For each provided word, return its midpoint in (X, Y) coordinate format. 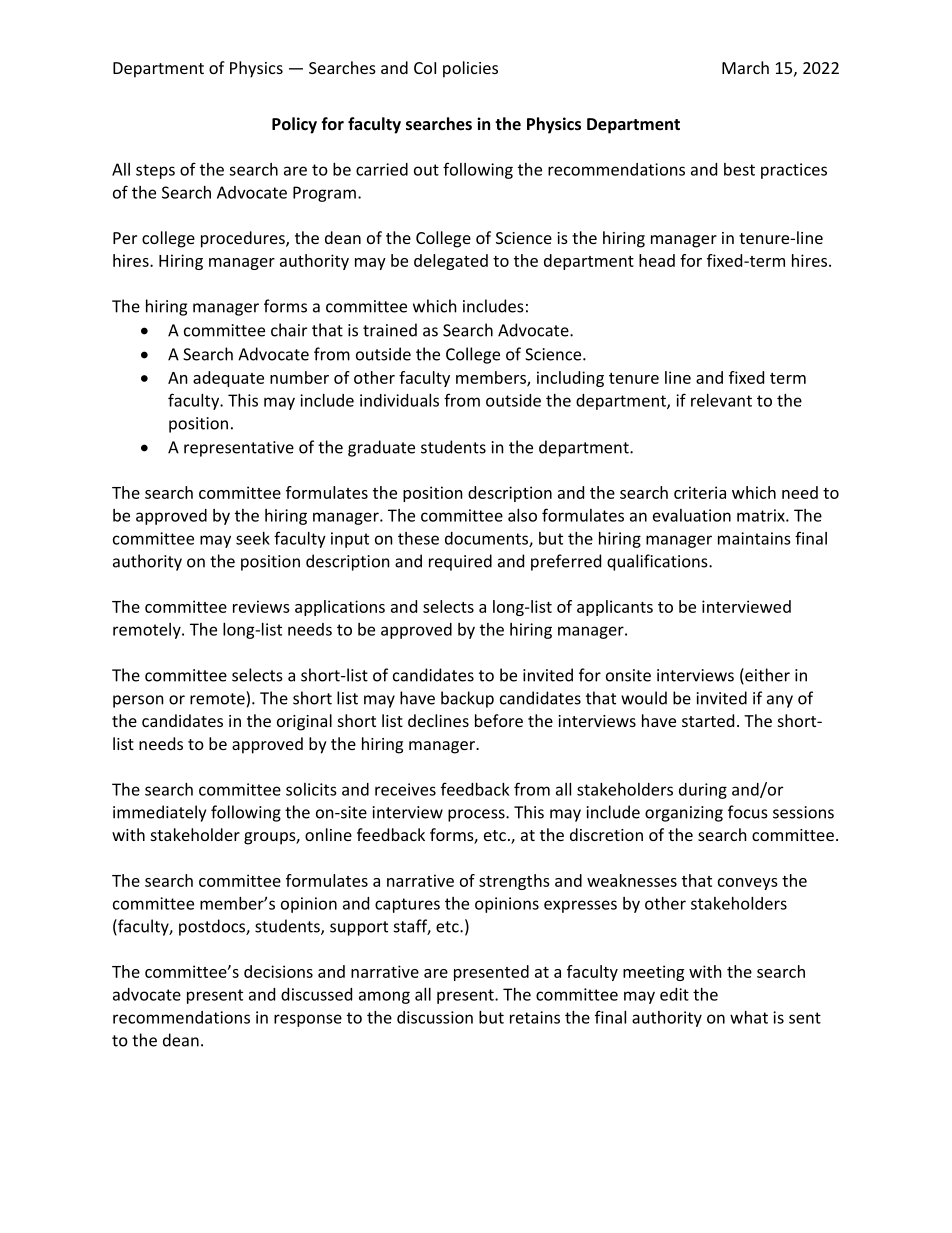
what (749, 1017)
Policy (294, 125)
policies (470, 69)
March (745, 67)
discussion (435, 1017)
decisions (278, 971)
